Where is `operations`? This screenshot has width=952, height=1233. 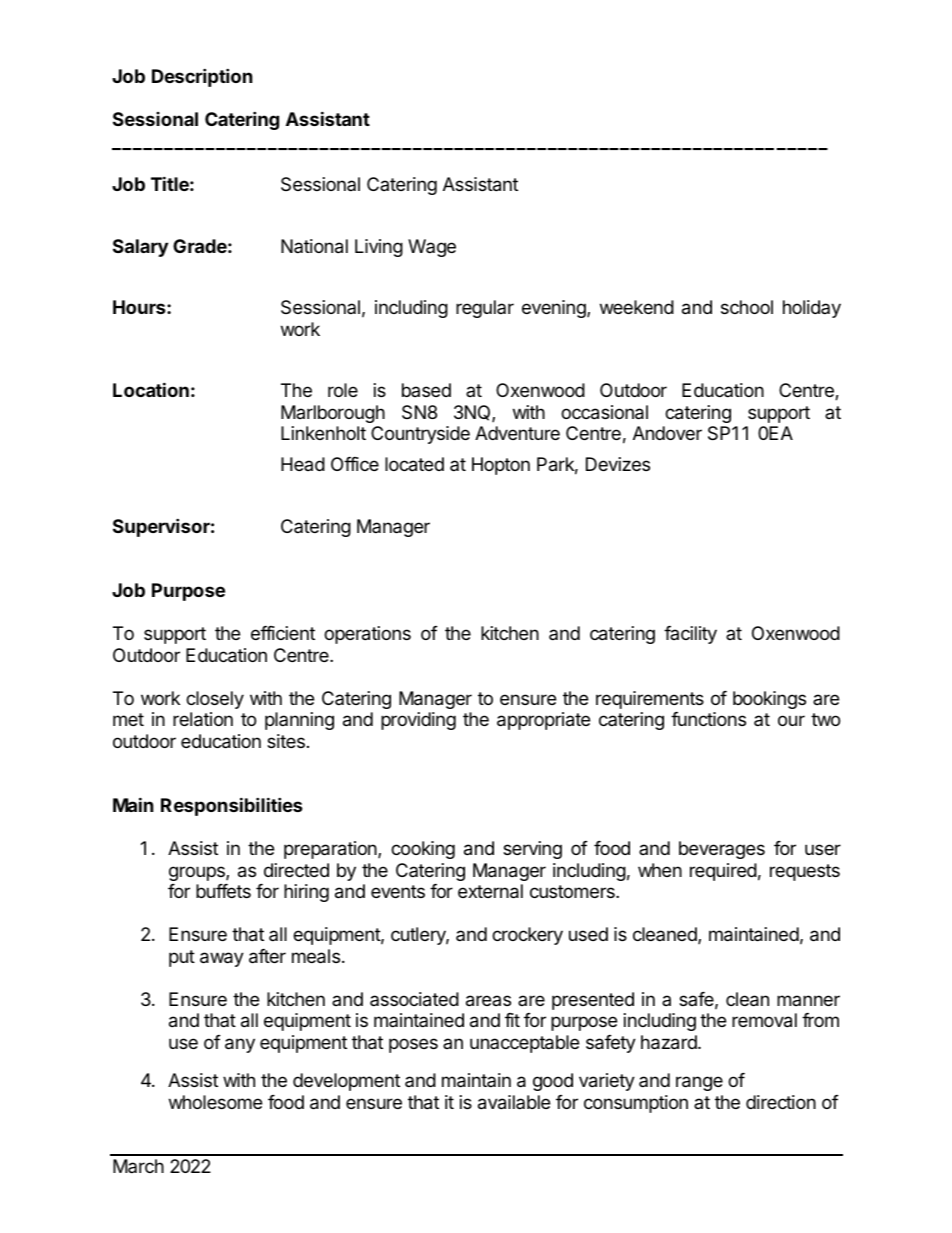
operations is located at coordinates (367, 635).
